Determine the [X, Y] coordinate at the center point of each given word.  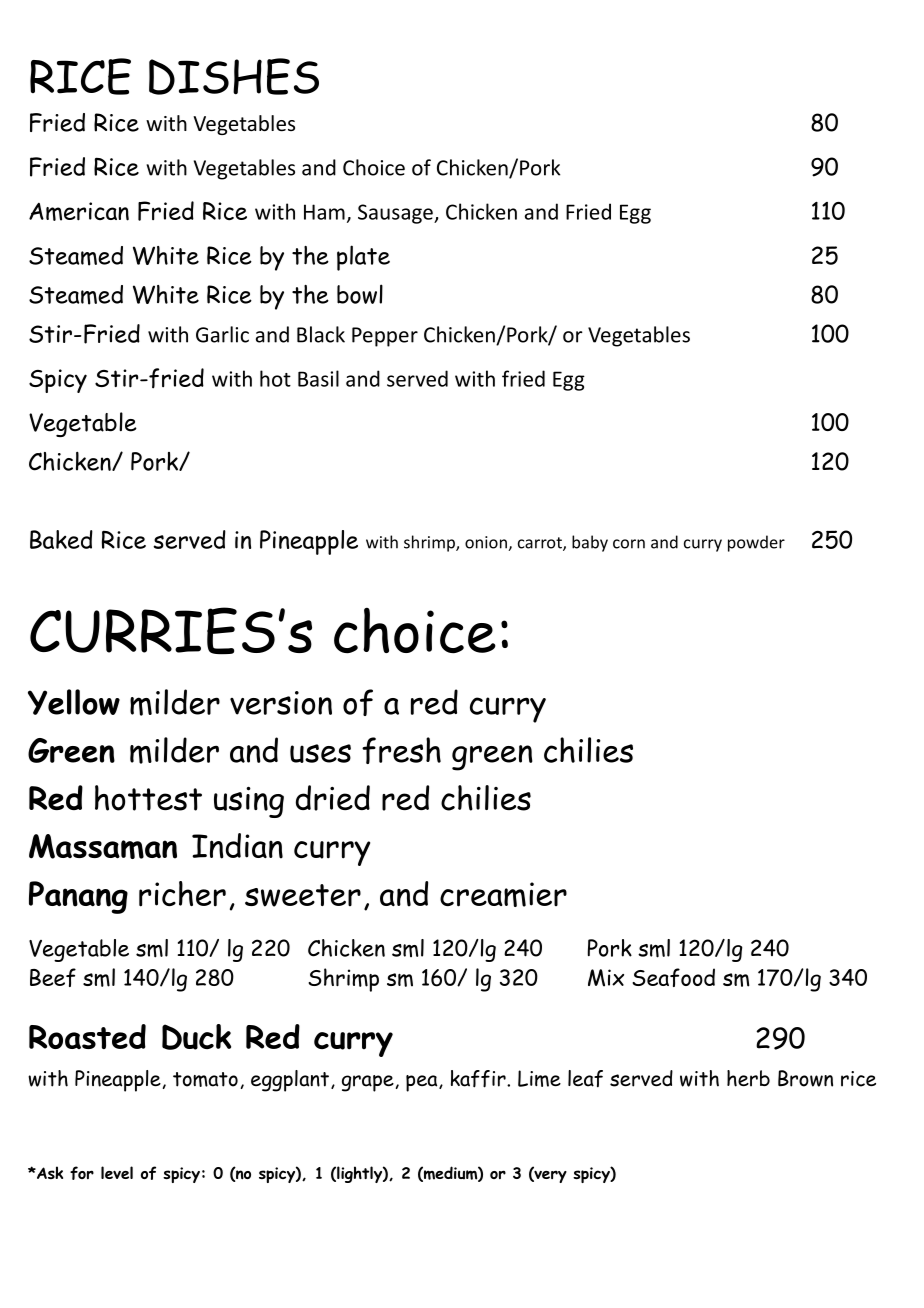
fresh [401, 750]
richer [182, 894]
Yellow [74, 702]
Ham [324, 212]
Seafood [673, 977]
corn [629, 544]
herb [748, 1078]
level [117, 1172]
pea [423, 1083]
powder [756, 543]
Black [321, 334]
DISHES [234, 76]
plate [363, 258]
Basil [318, 378]
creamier [503, 894]
